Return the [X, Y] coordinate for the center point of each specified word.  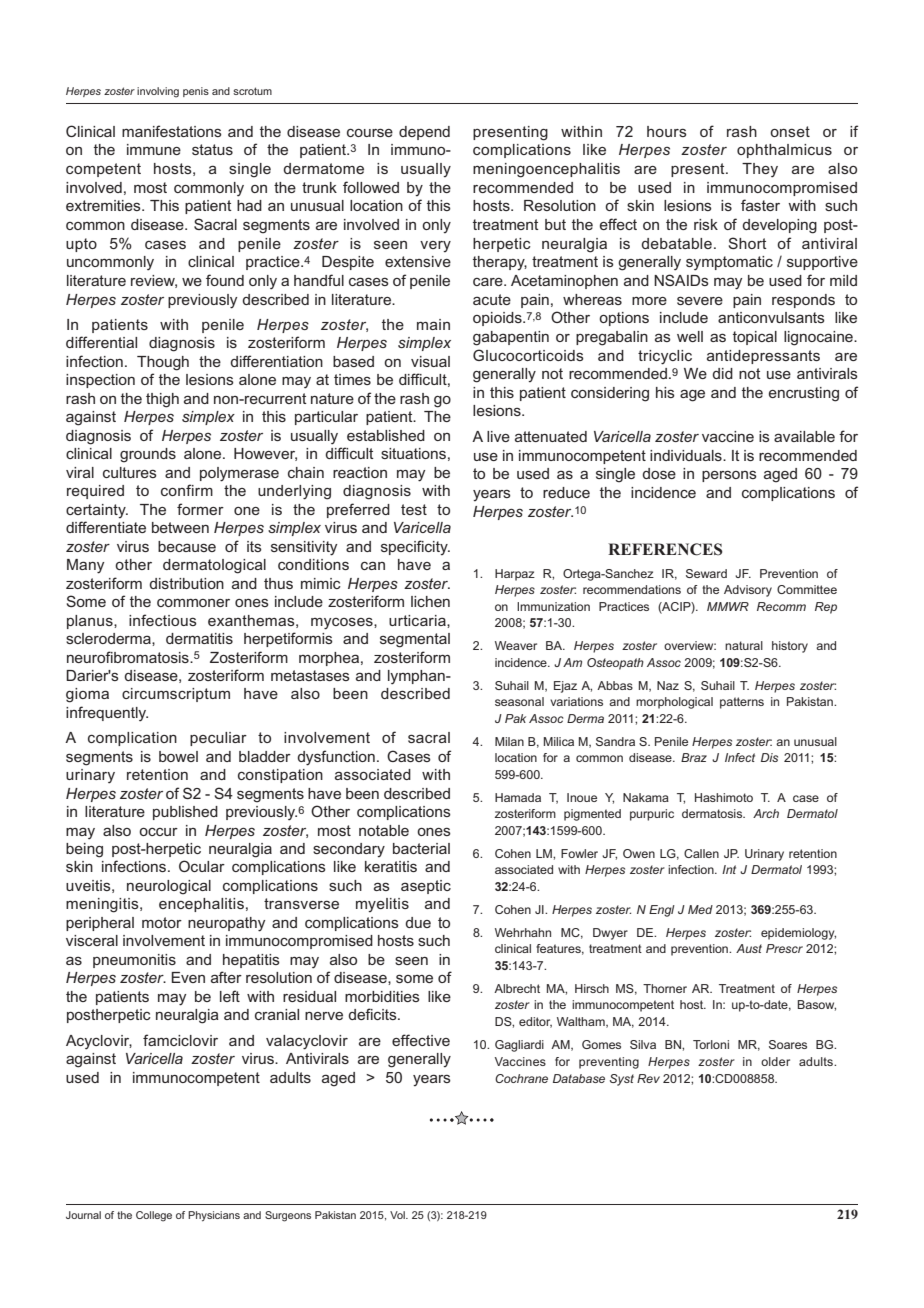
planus [91, 622]
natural [744, 645]
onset [790, 131]
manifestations [172, 131]
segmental [415, 640]
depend [424, 133]
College [154, 1216]
